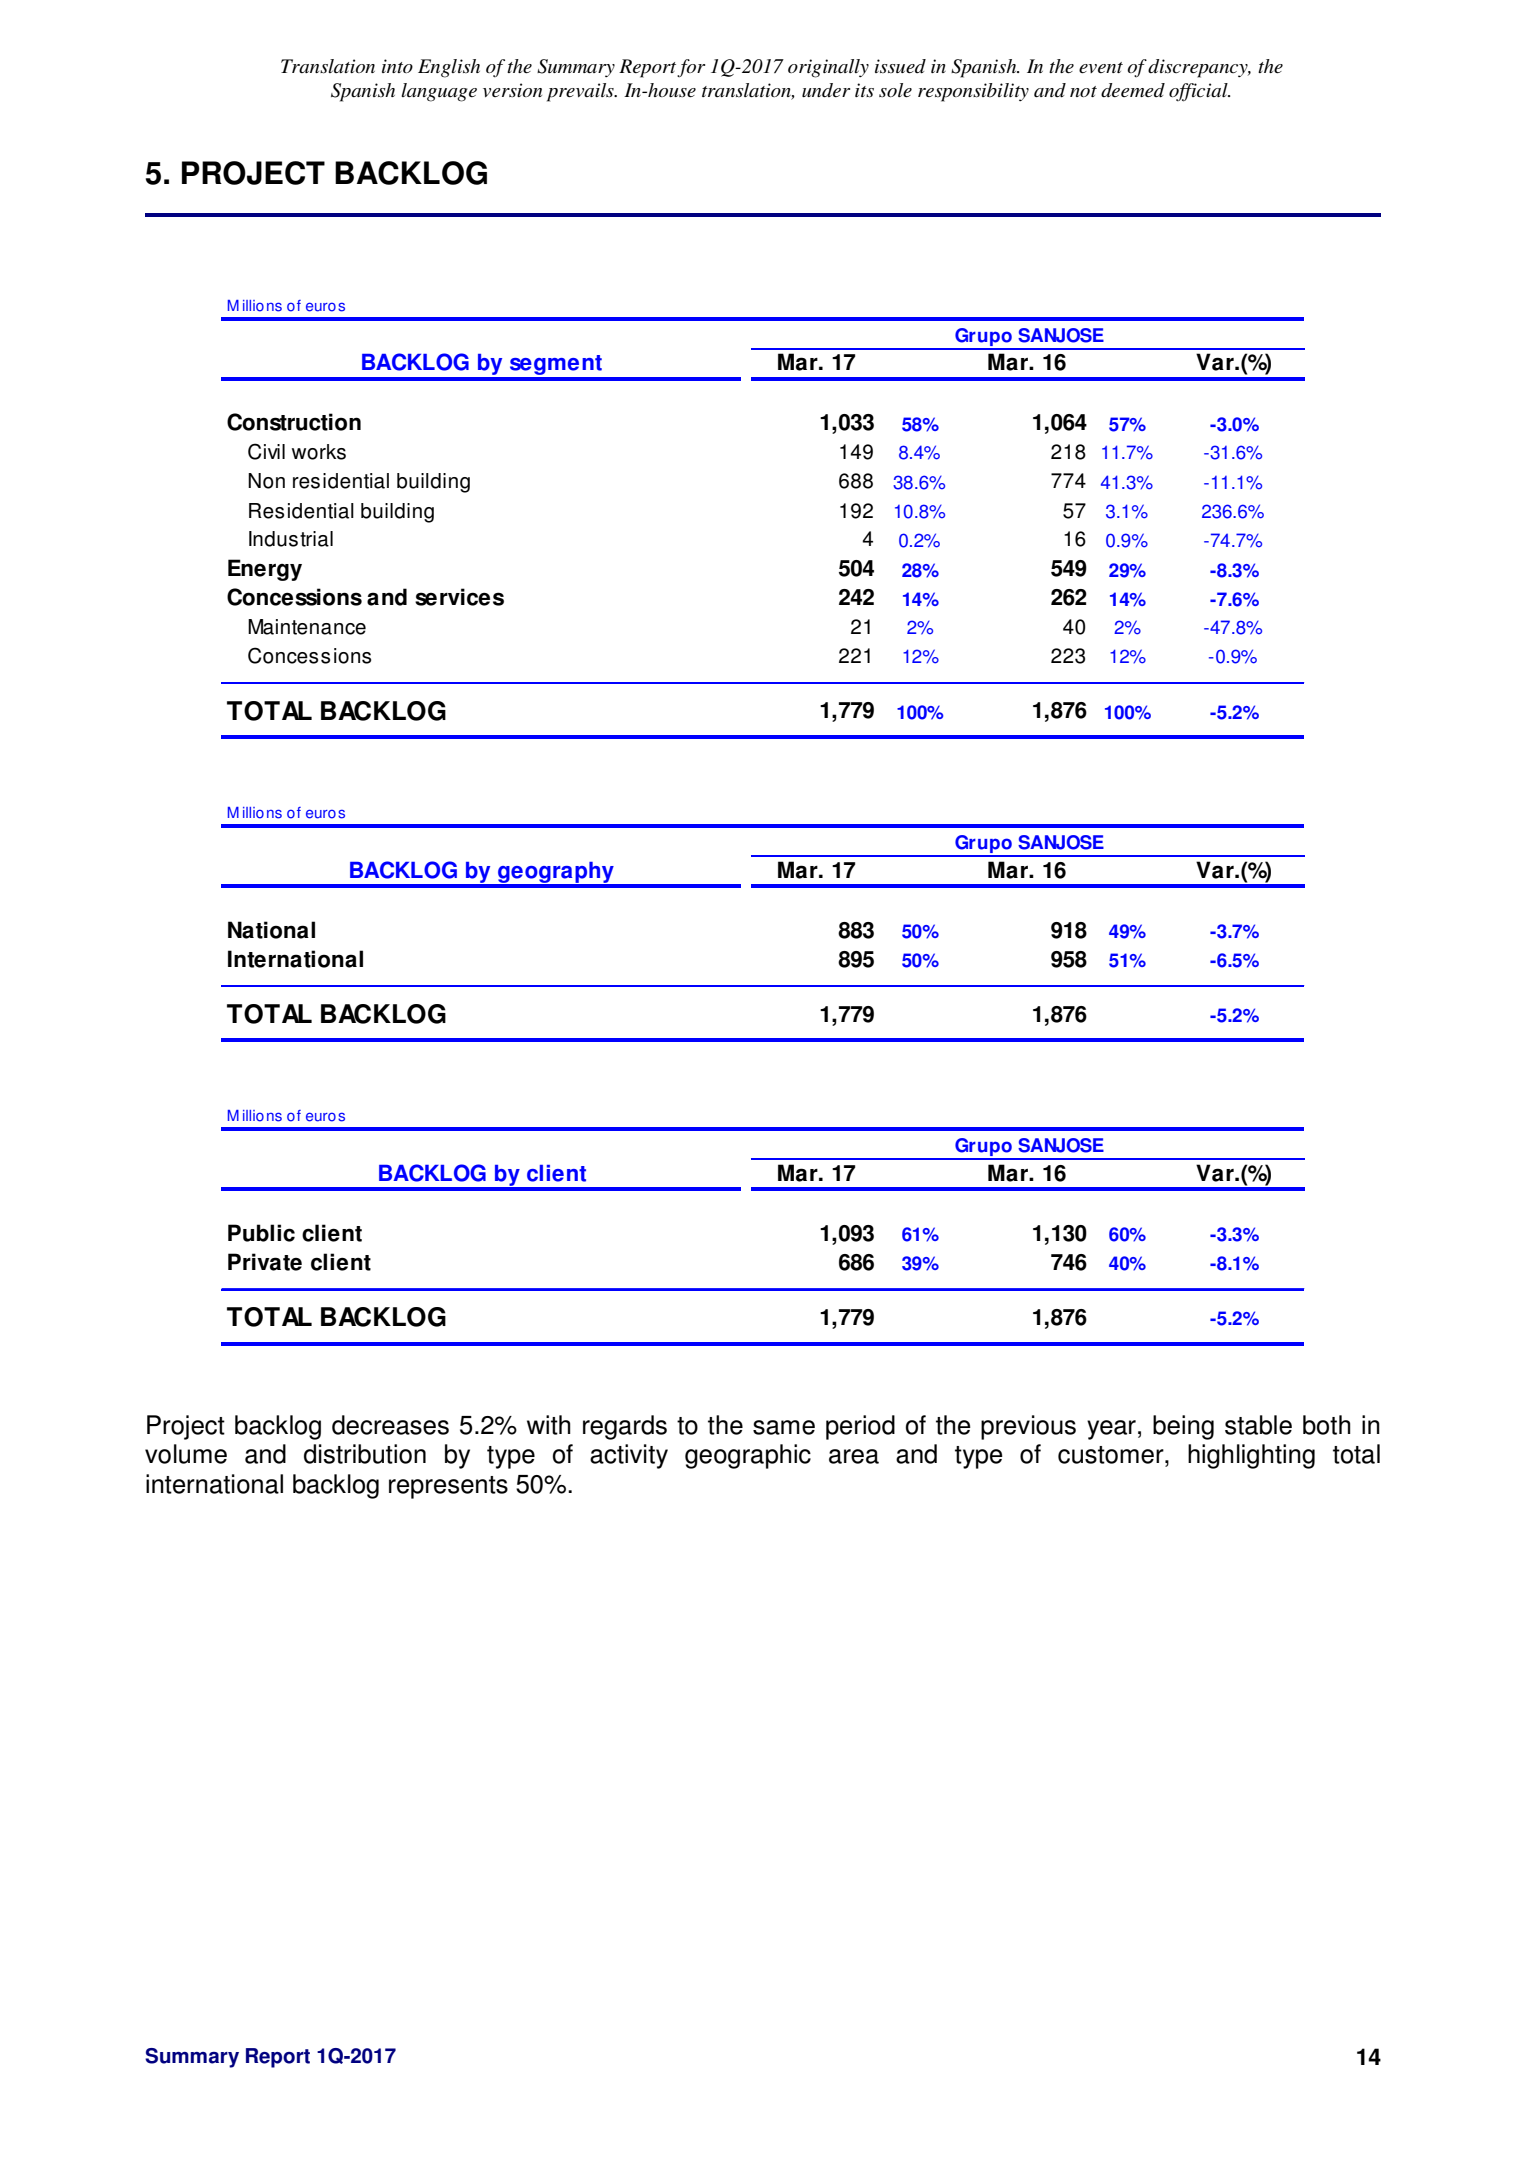  What do you see at coordinates (1251, 1456) in the screenshot?
I see `highlighting` at bounding box center [1251, 1456].
